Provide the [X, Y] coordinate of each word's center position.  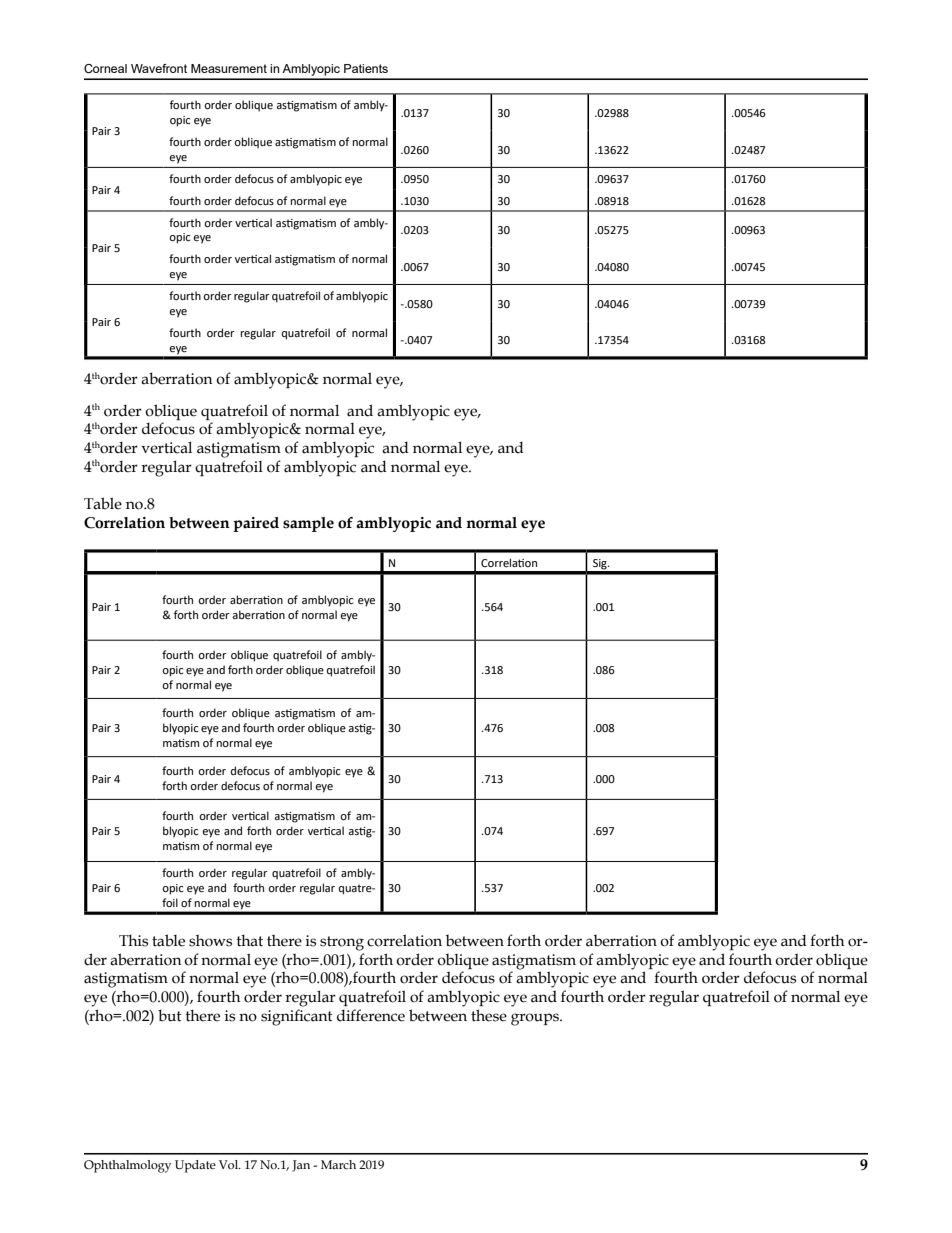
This [133, 941]
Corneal [105, 68]
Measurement [229, 68]
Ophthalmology [127, 1166]
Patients [366, 68]
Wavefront [159, 68]
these [489, 1015]
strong [342, 943]
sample [308, 524]
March [338, 1164]
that [250, 941]
